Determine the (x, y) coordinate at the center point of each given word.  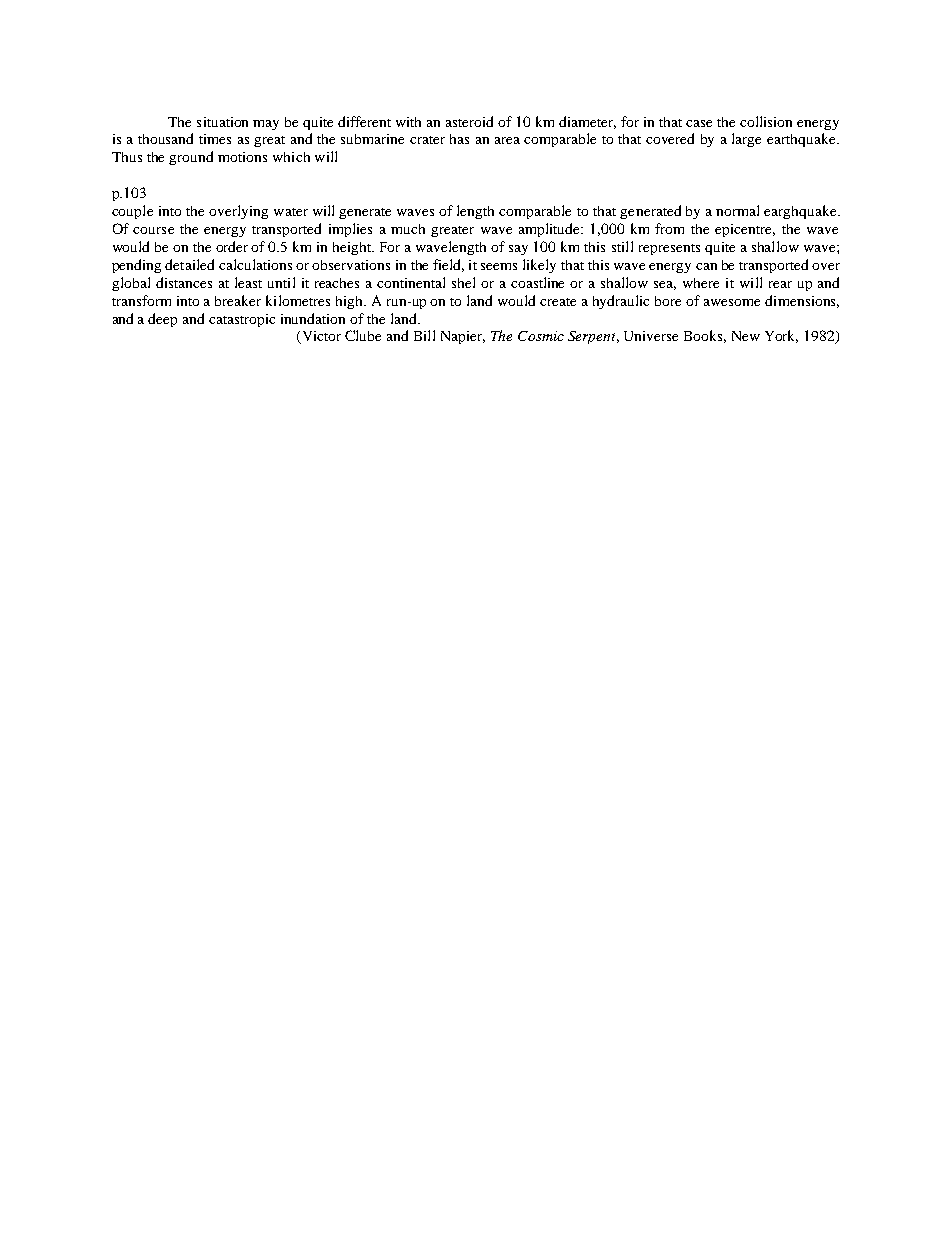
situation (222, 122)
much (408, 229)
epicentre (745, 230)
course (153, 230)
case (699, 123)
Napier (463, 337)
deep (162, 320)
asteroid (469, 121)
